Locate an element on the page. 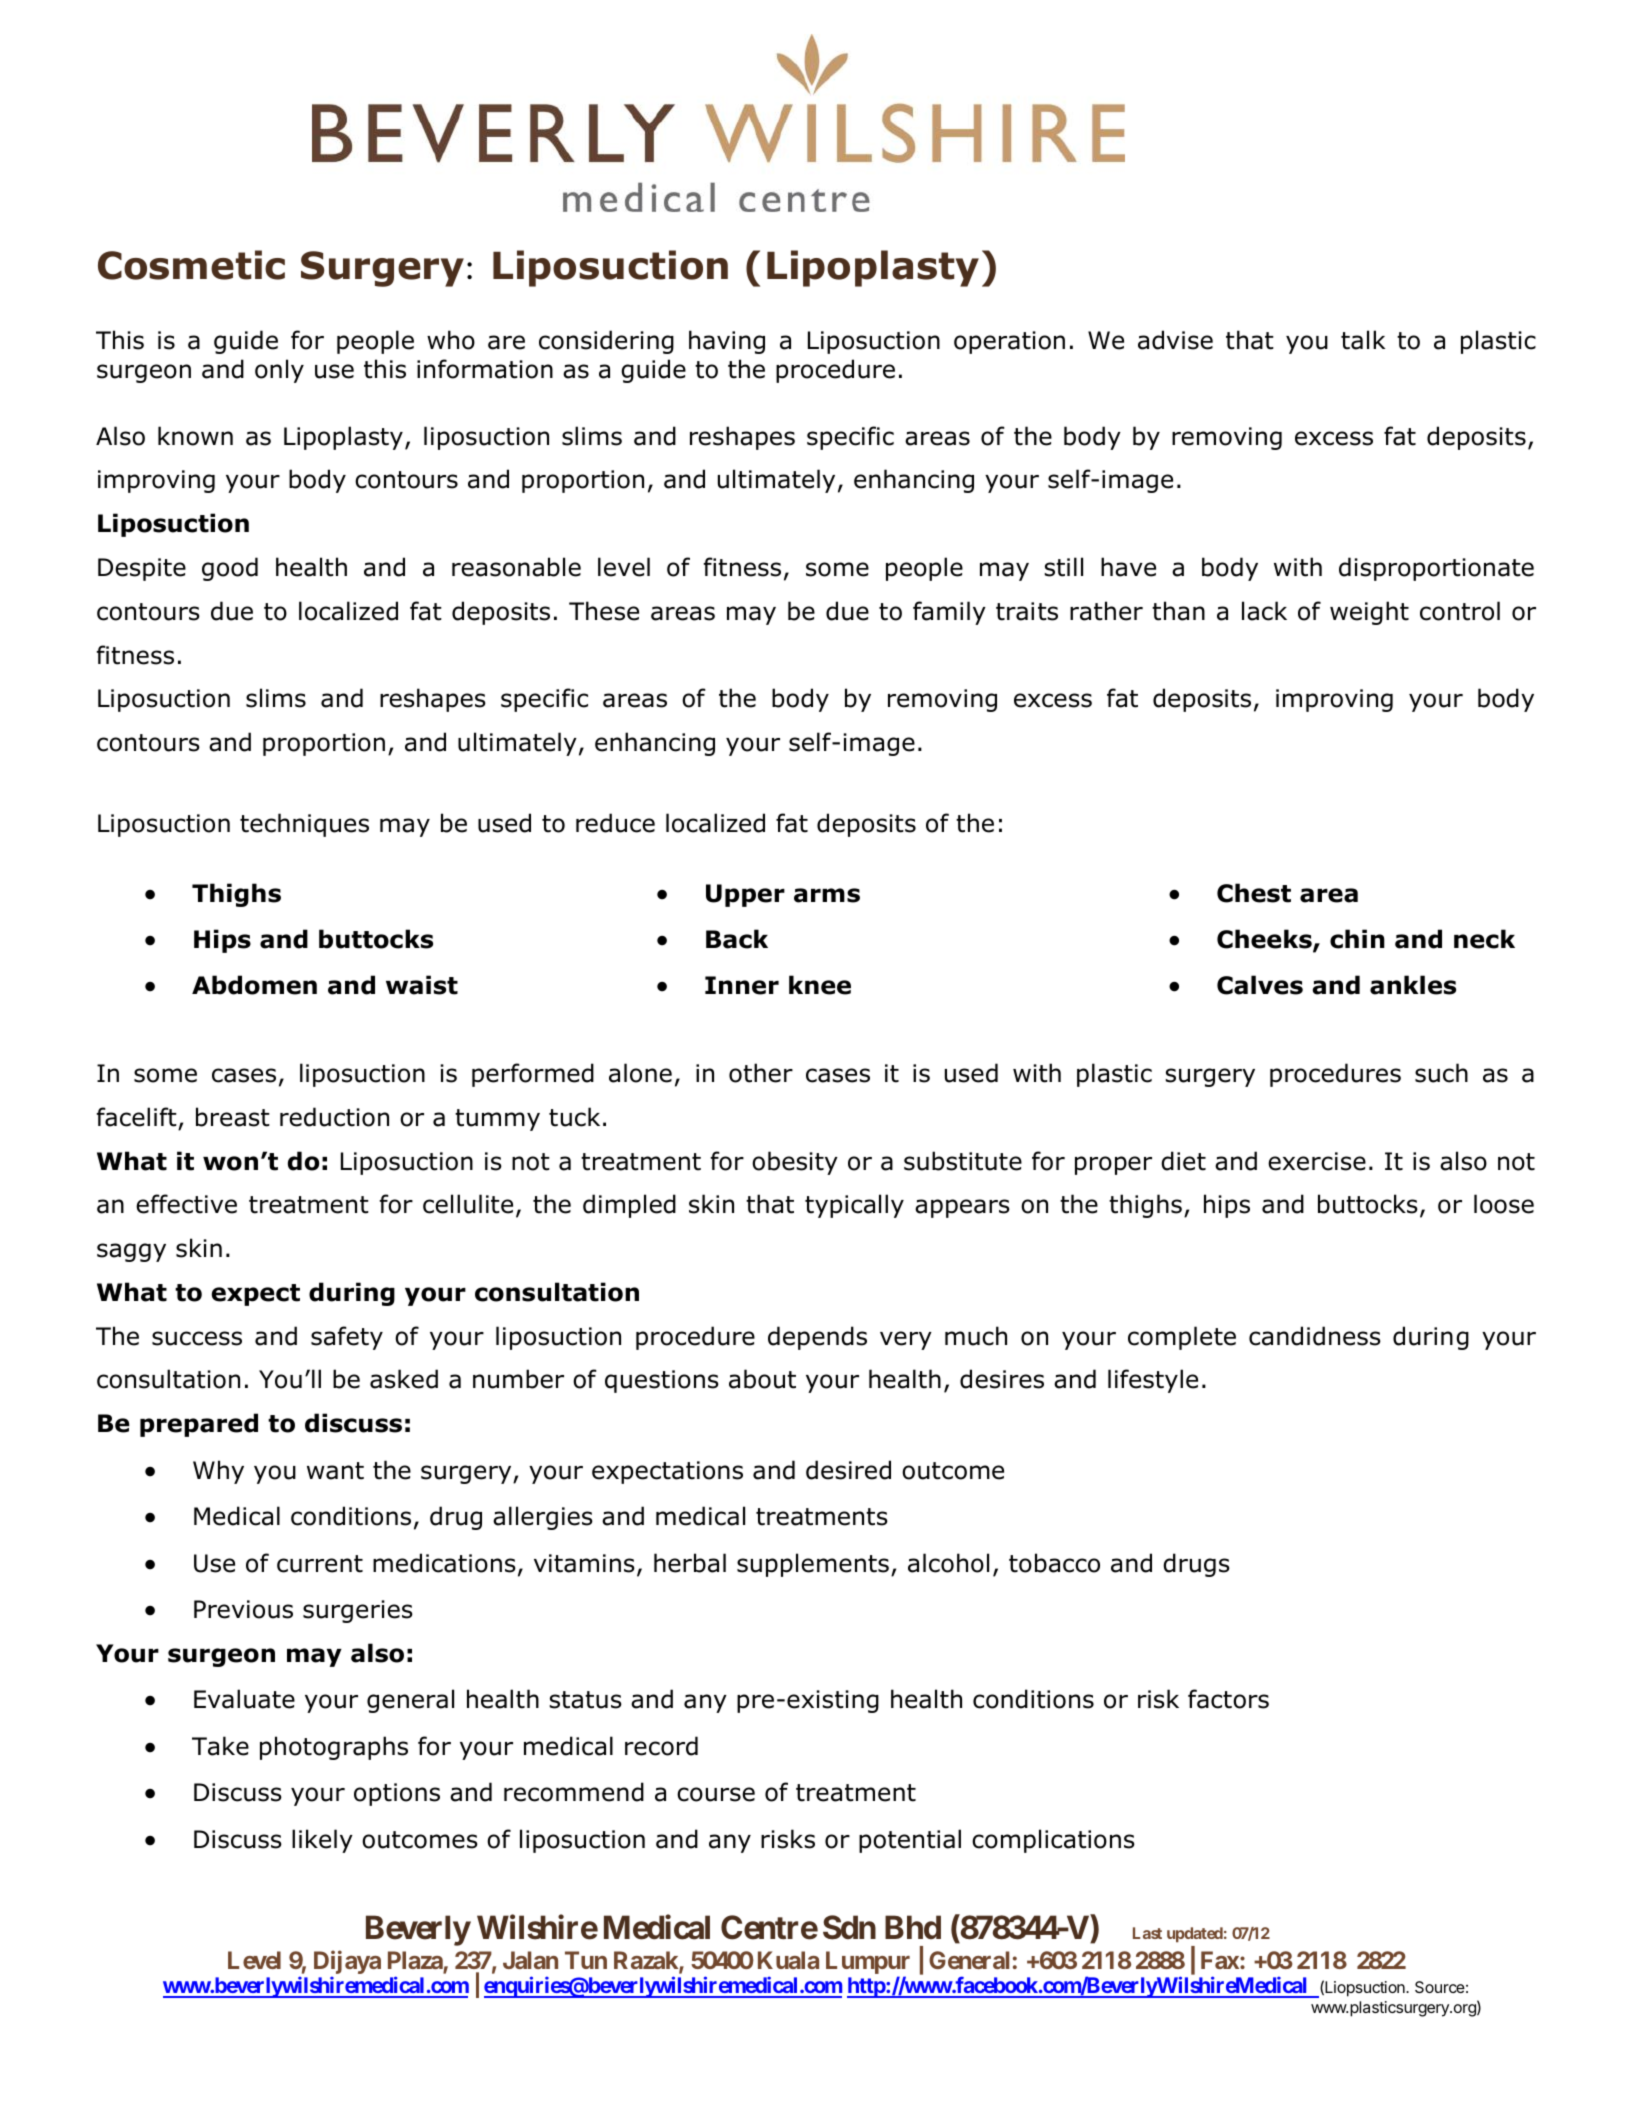 This page has height=2113, width=1632. having is located at coordinates (727, 342).
